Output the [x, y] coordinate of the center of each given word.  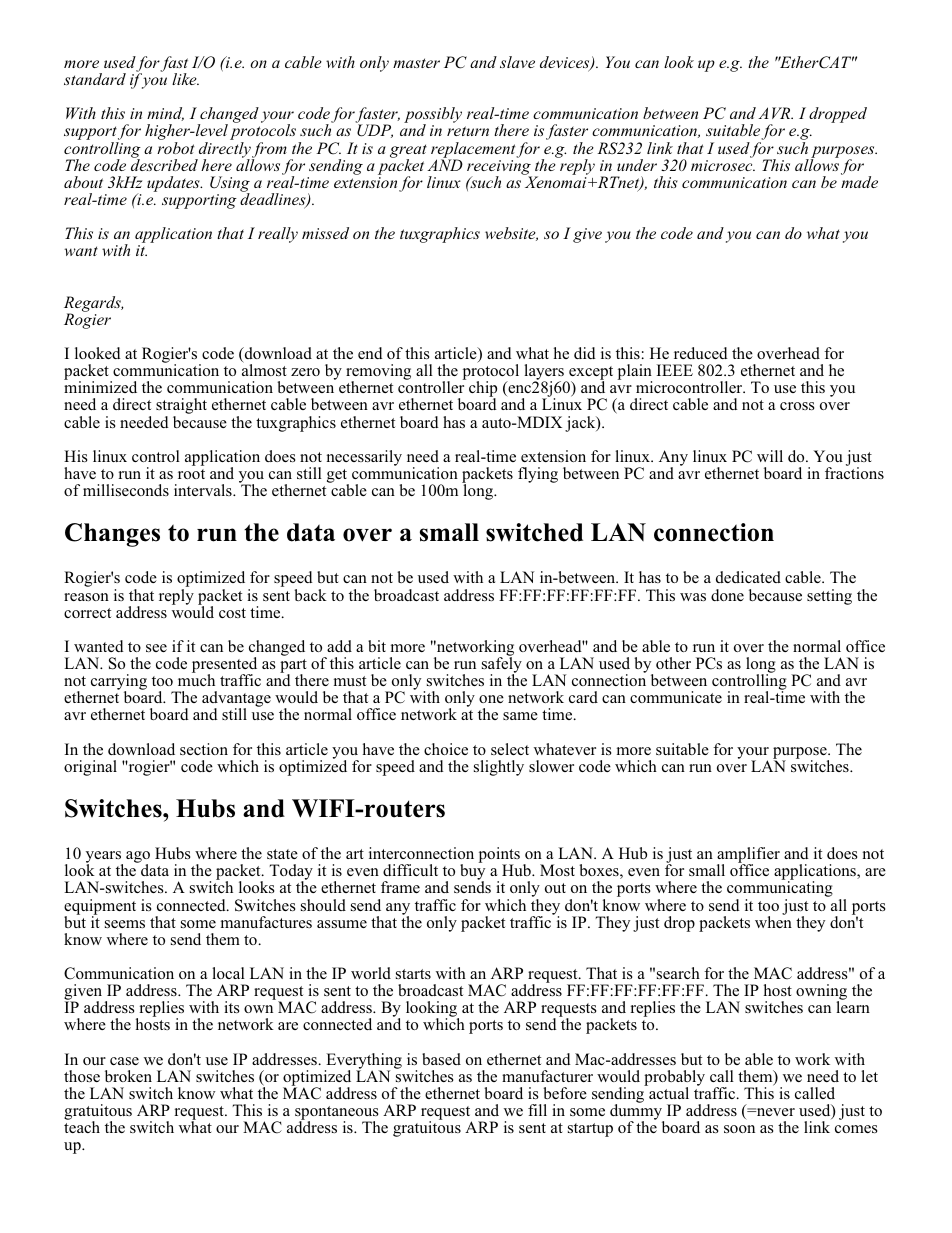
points [499, 856]
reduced [701, 353]
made [859, 181]
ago [138, 858]
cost [232, 613]
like [185, 79]
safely [502, 665]
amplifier [748, 856]
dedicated [748, 577]
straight [181, 407]
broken [128, 1076]
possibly [433, 116]
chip [483, 390]
